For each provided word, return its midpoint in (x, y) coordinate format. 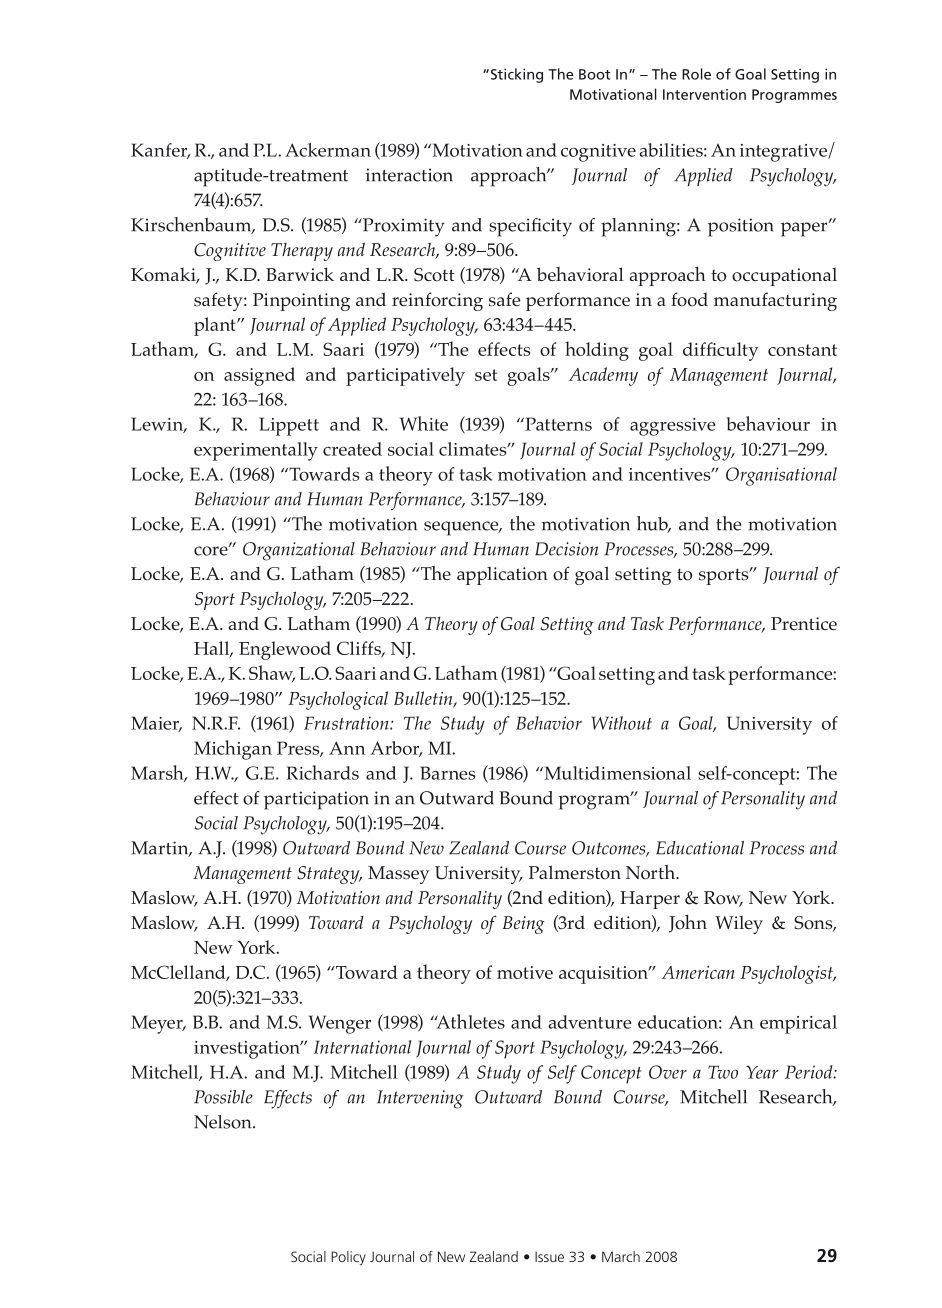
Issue (549, 1257)
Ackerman (328, 150)
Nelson (224, 1122)
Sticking (515, 75)
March (621, 1256)
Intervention (704, 94)
